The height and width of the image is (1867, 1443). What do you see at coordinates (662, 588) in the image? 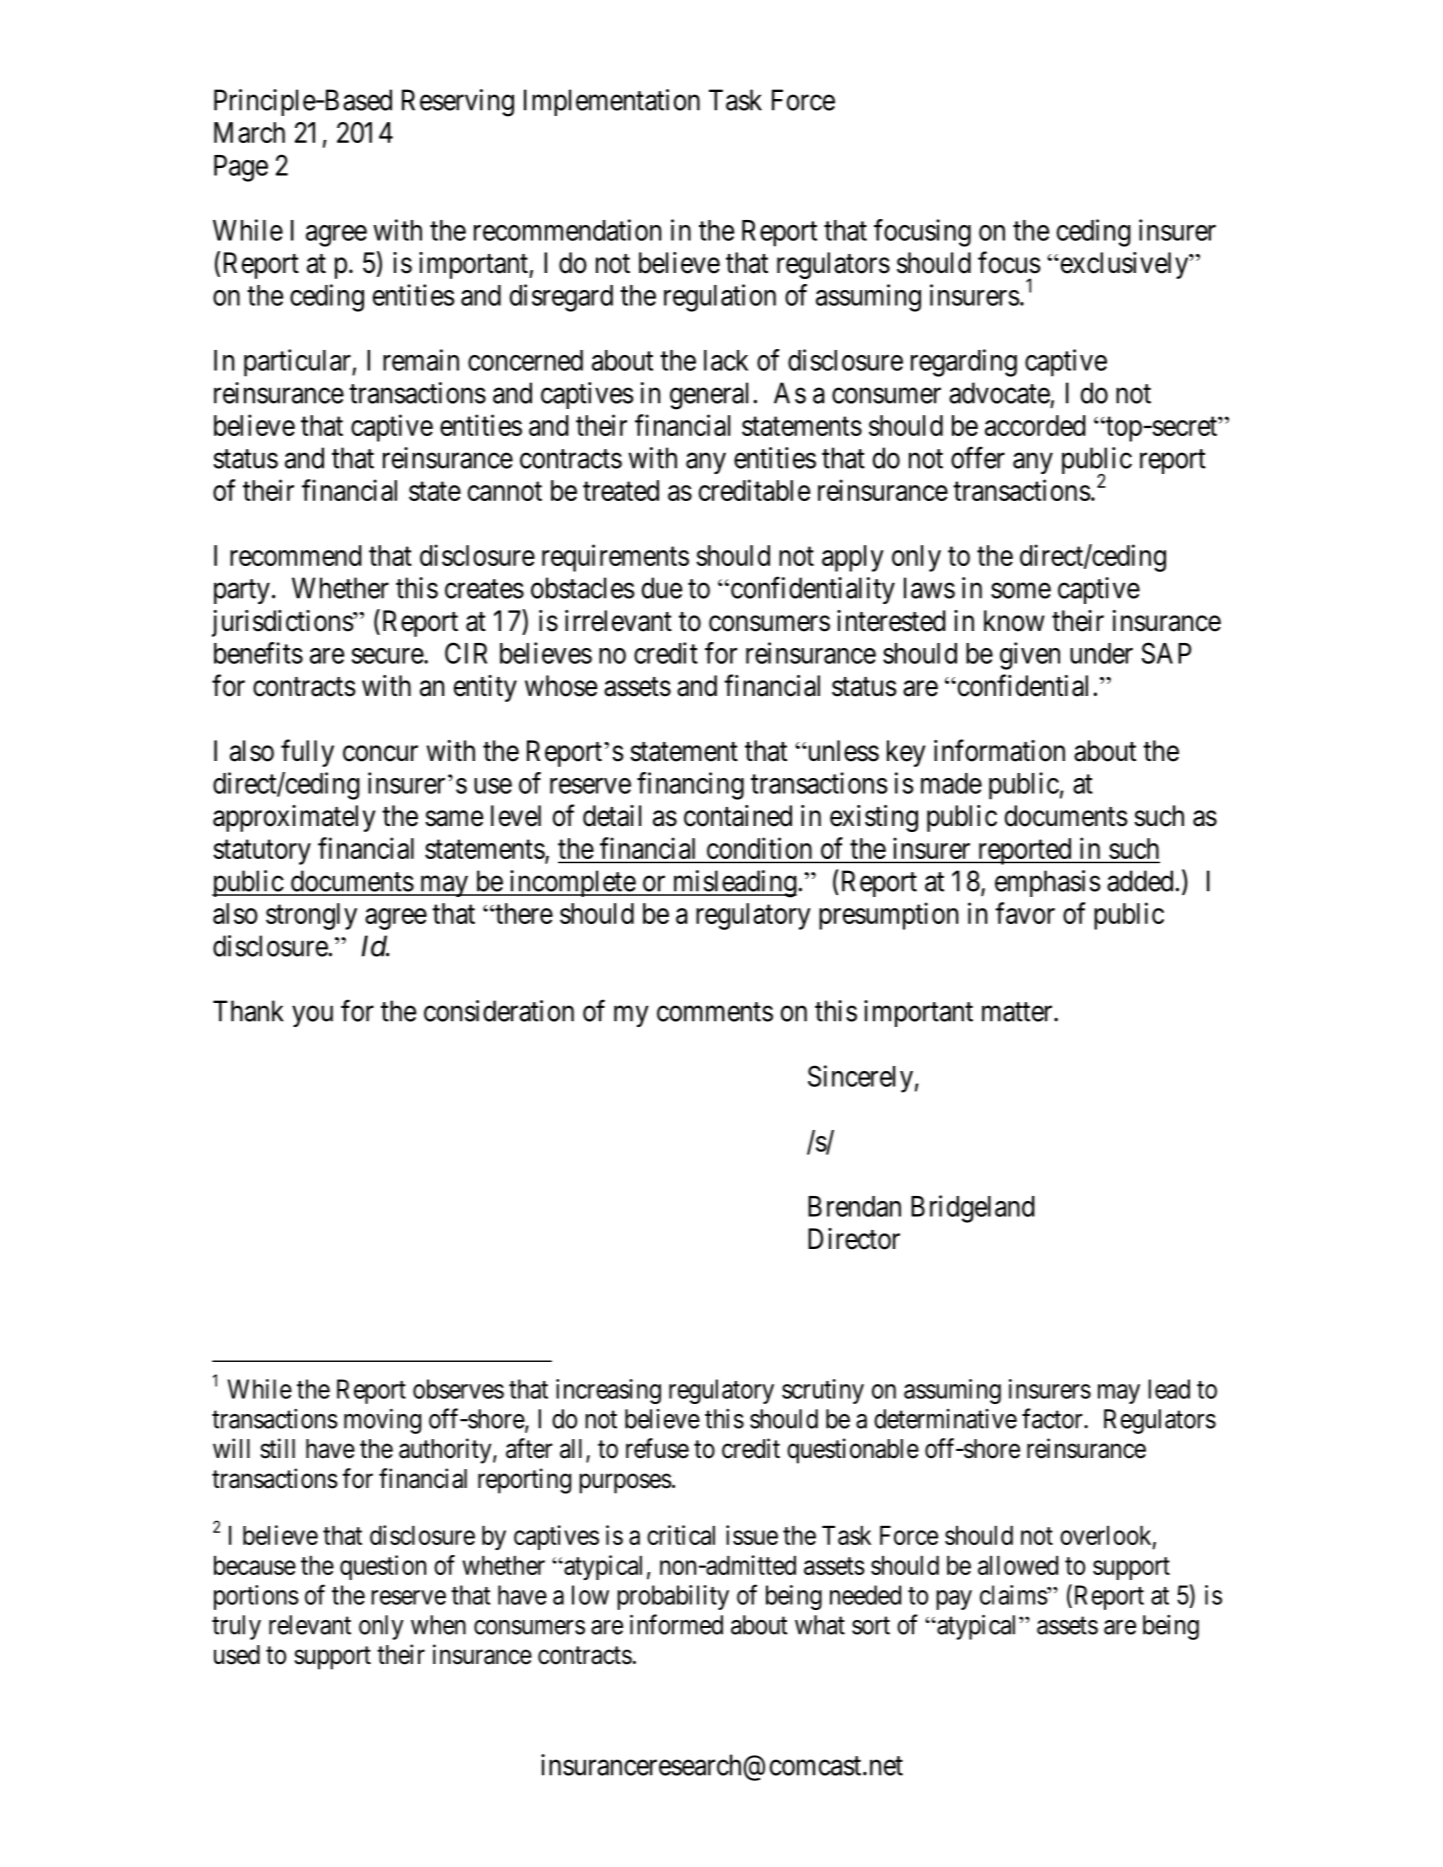
I see `due` at bounding box center [662, 588].
